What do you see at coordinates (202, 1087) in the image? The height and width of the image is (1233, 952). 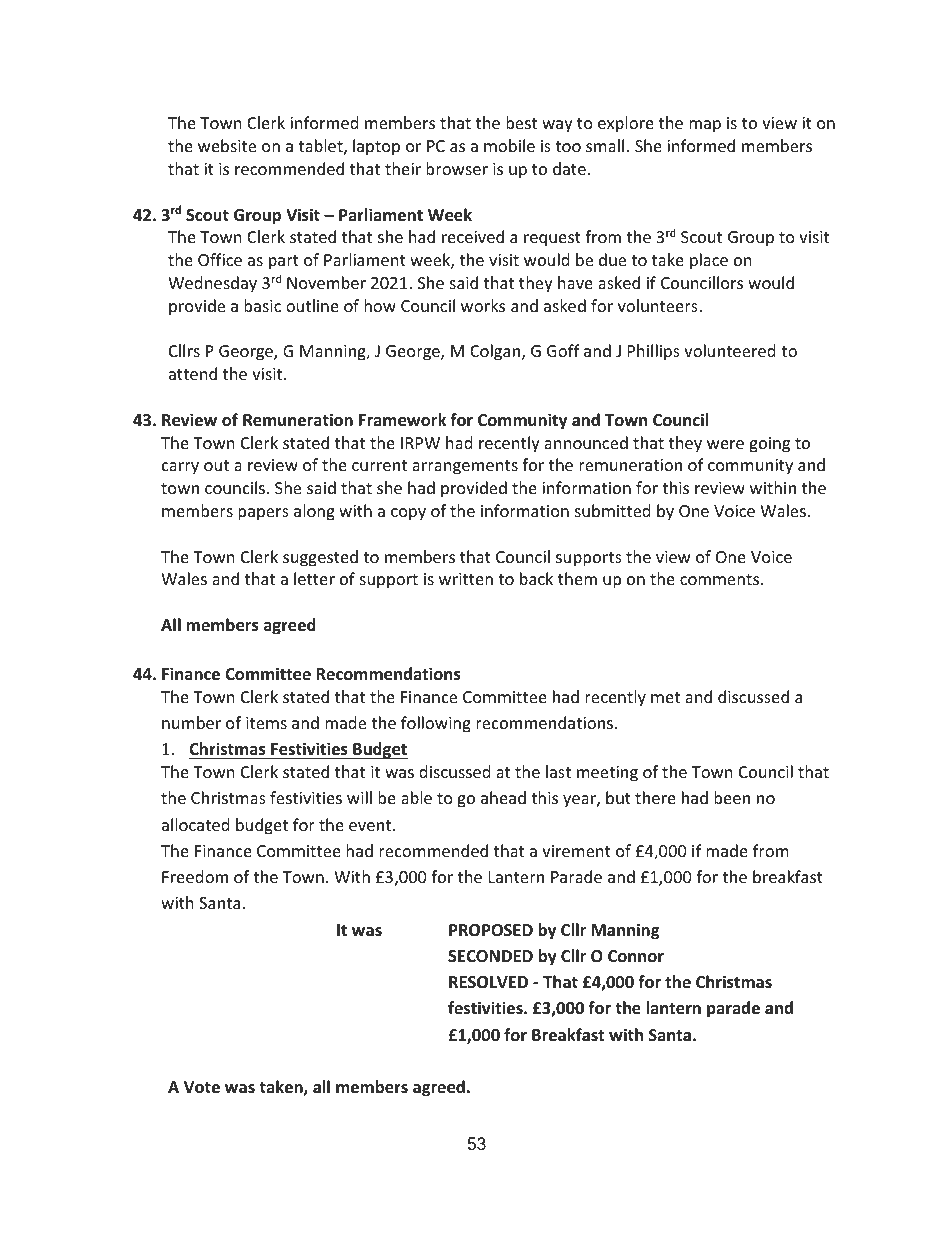 I see `Vote` at bounding box center [202, 1087].
